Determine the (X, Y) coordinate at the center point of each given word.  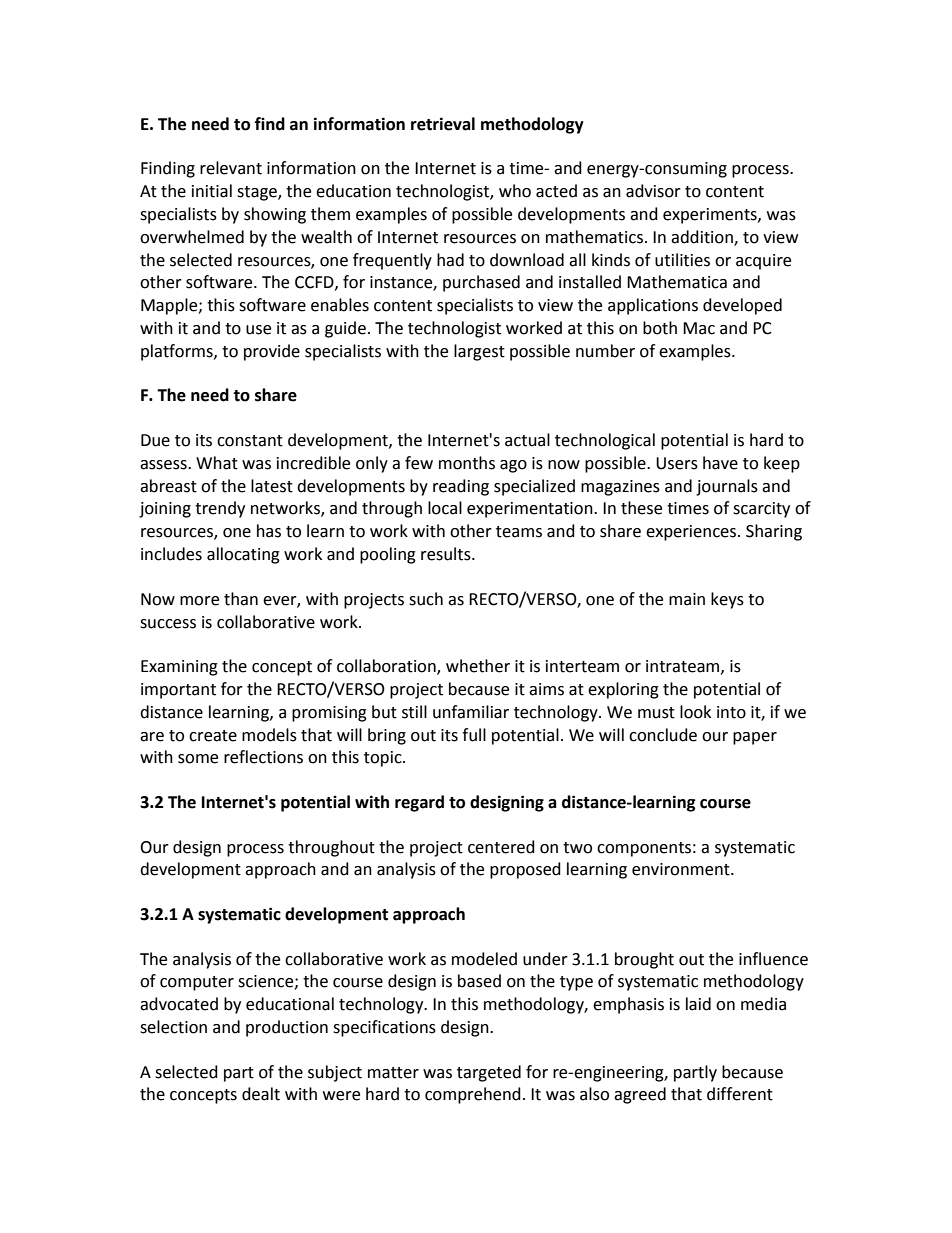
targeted (489, 1073)
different (740, 1094)
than (241, 599)
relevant (231, 168)
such (426, 599)
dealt (261, 1094)
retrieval (443, 124)
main (687, 599)
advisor (653, 191)
